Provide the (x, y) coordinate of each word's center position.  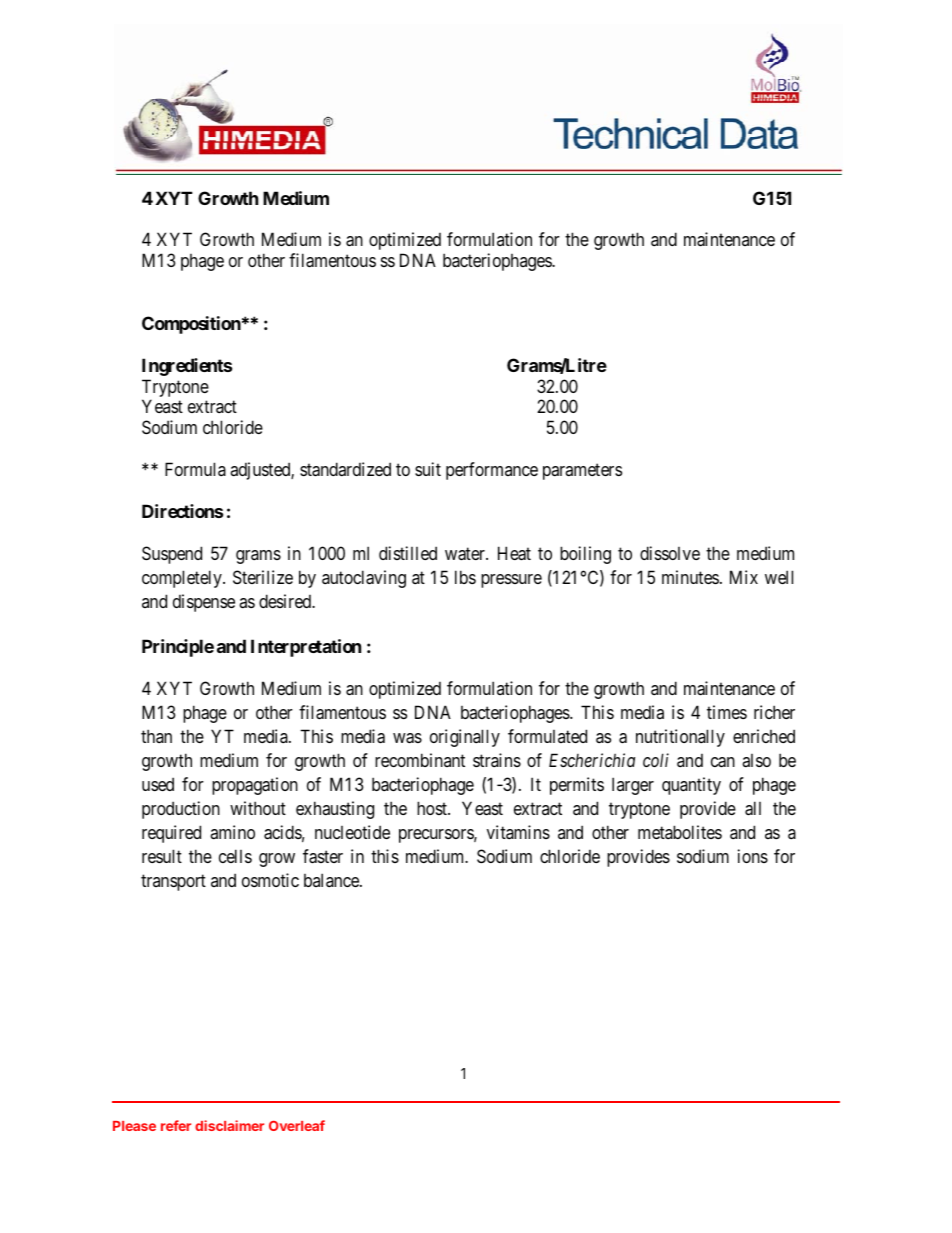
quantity (691, 786)
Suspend (172, 555)
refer (176, 1125)
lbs (465, 577)
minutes (690, 577)
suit (428, 469)
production (181, 810)
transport (173, 883)
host (433, 808)
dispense (204, 603)
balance (332, 880)
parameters (582, 472)
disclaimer (229, 1125)
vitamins (518, 832)
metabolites (680, 832)
